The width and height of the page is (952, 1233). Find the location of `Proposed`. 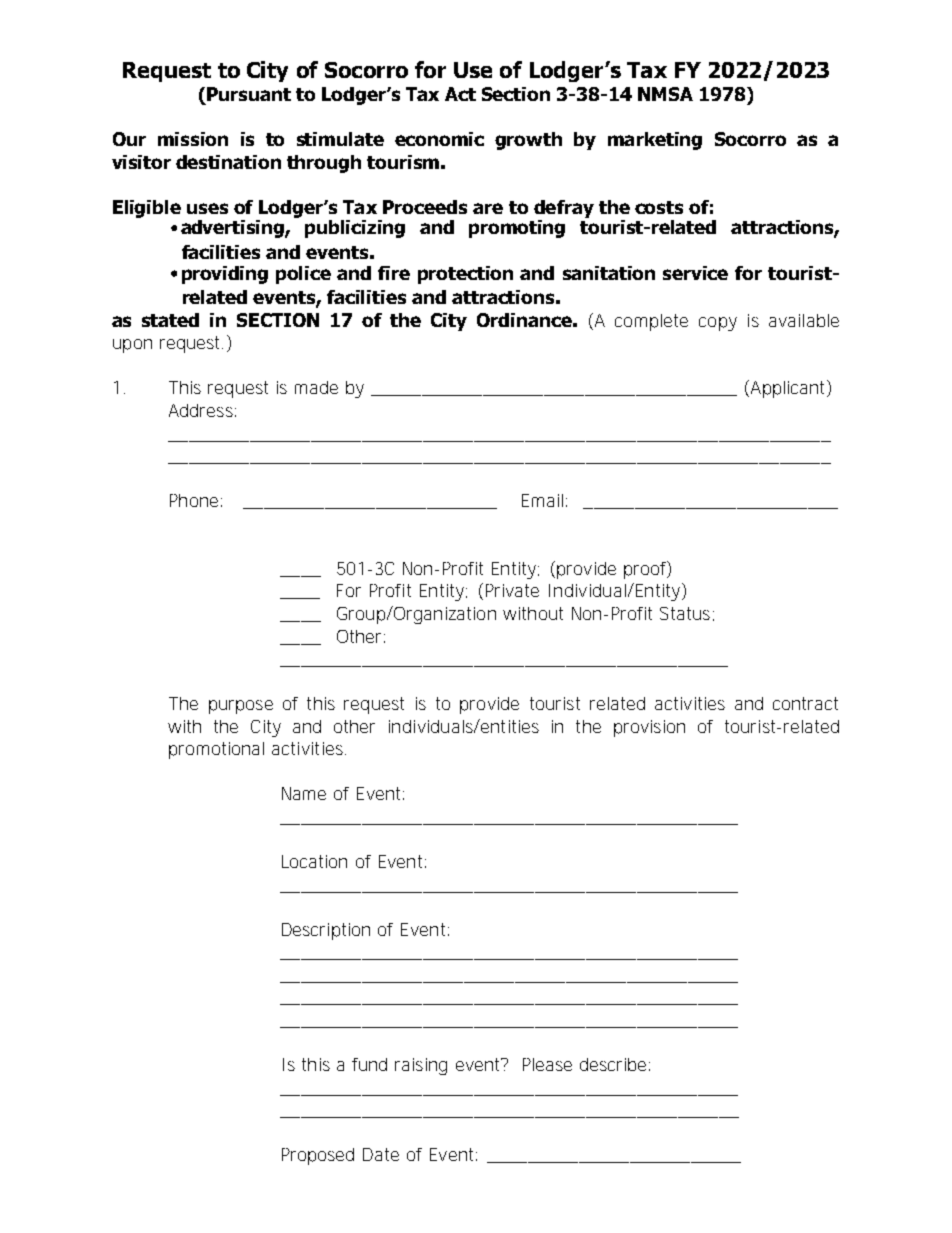

Proposed is located at coordinates (318, 1156).
